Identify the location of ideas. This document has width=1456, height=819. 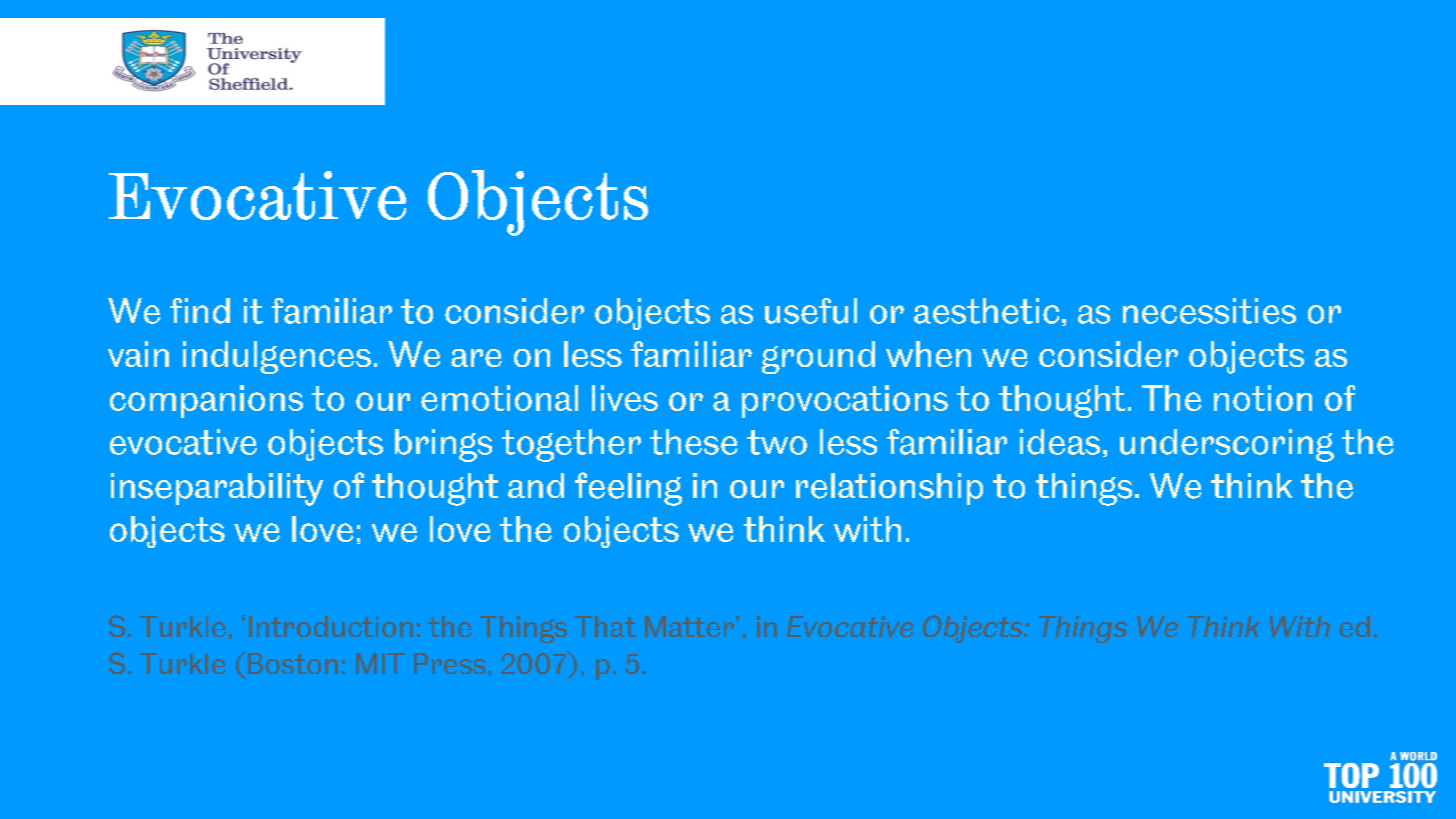
(1060, 442).
